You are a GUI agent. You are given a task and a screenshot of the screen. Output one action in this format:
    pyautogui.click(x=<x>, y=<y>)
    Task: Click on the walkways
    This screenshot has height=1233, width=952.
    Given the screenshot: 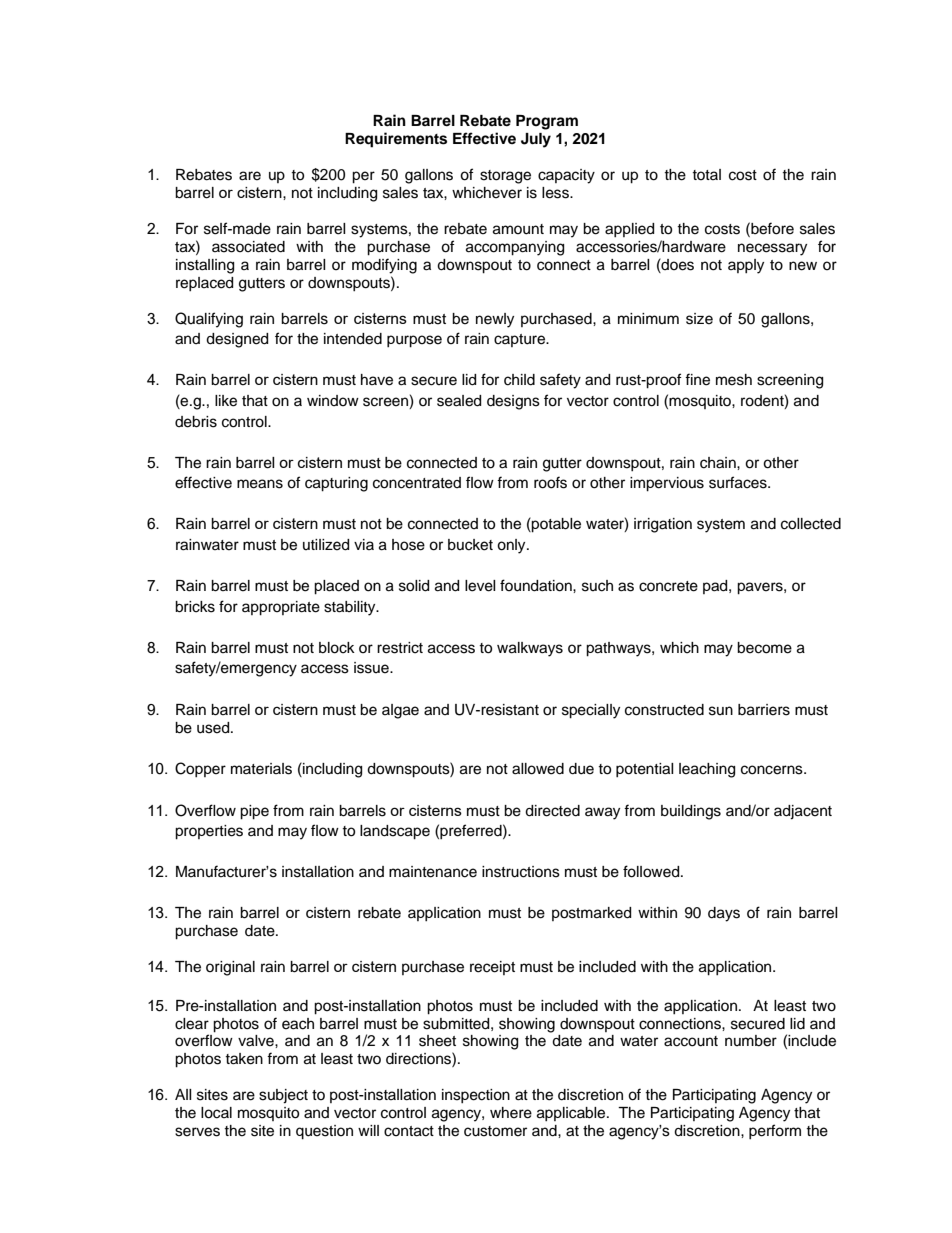 What is the action you would take?
    pyautogui.click(x=530, y=649)
